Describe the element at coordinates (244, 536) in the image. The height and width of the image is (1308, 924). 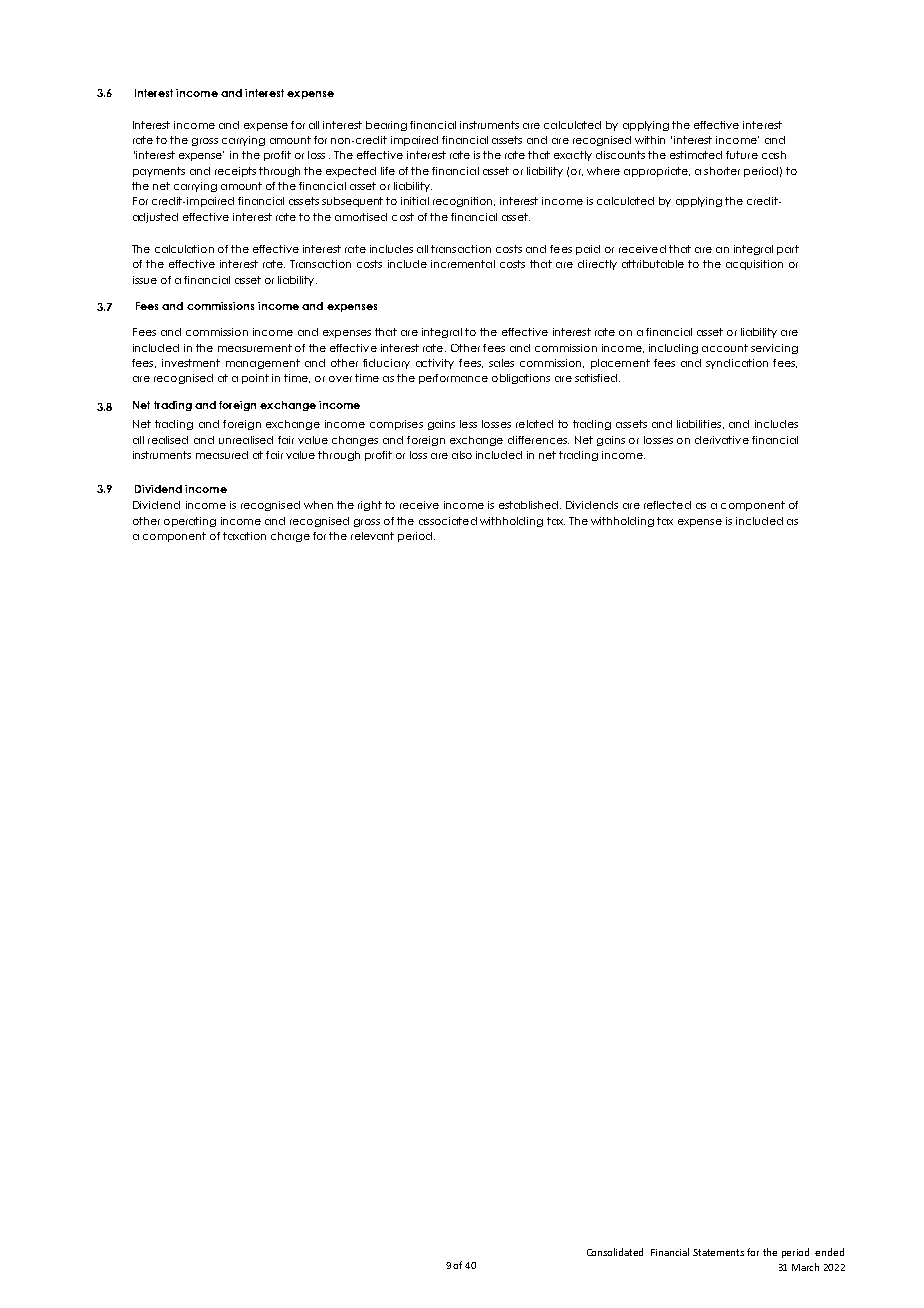
I see `taxation` at that location.
